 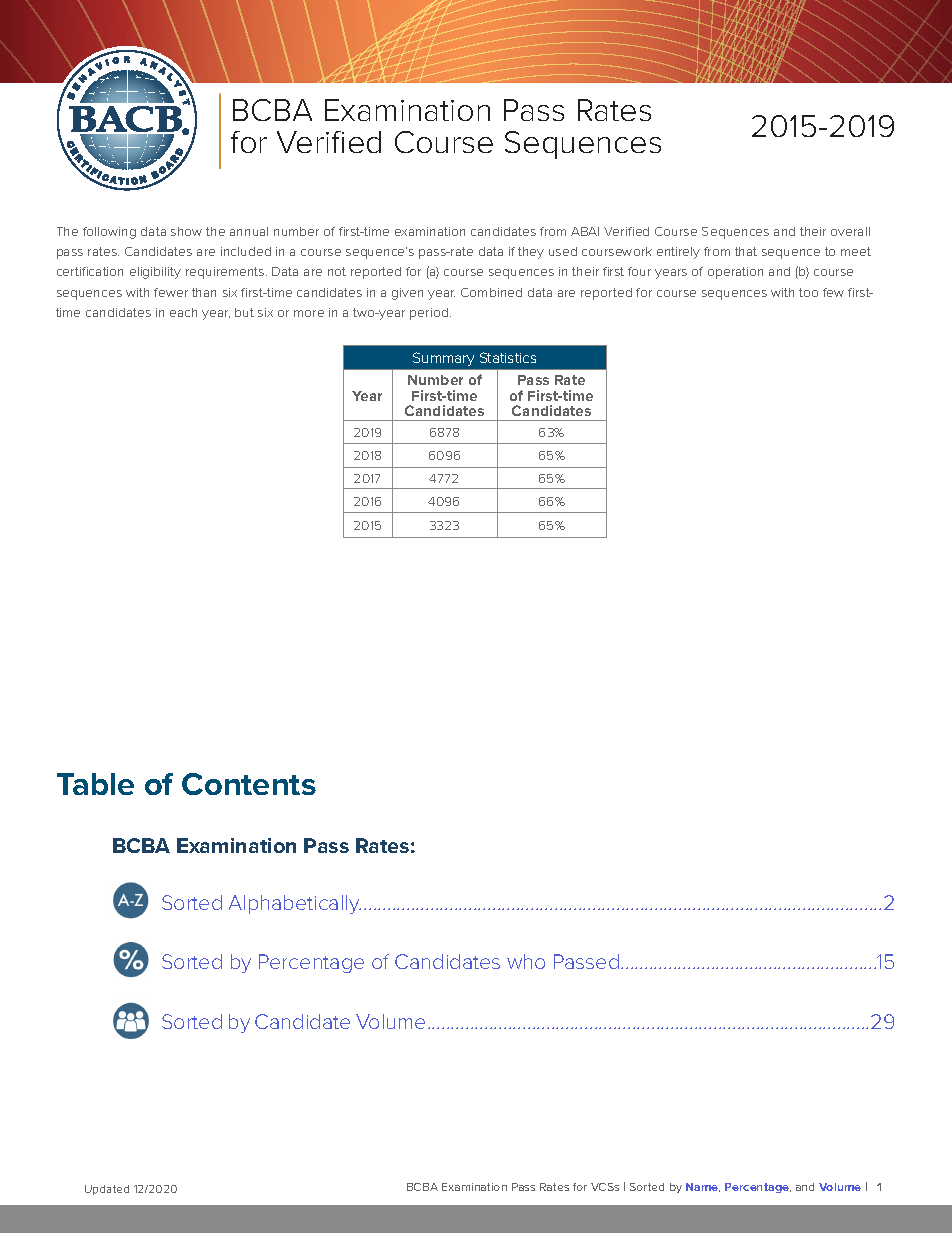 I want to click on Updated, so click(x=107, y=1190).
